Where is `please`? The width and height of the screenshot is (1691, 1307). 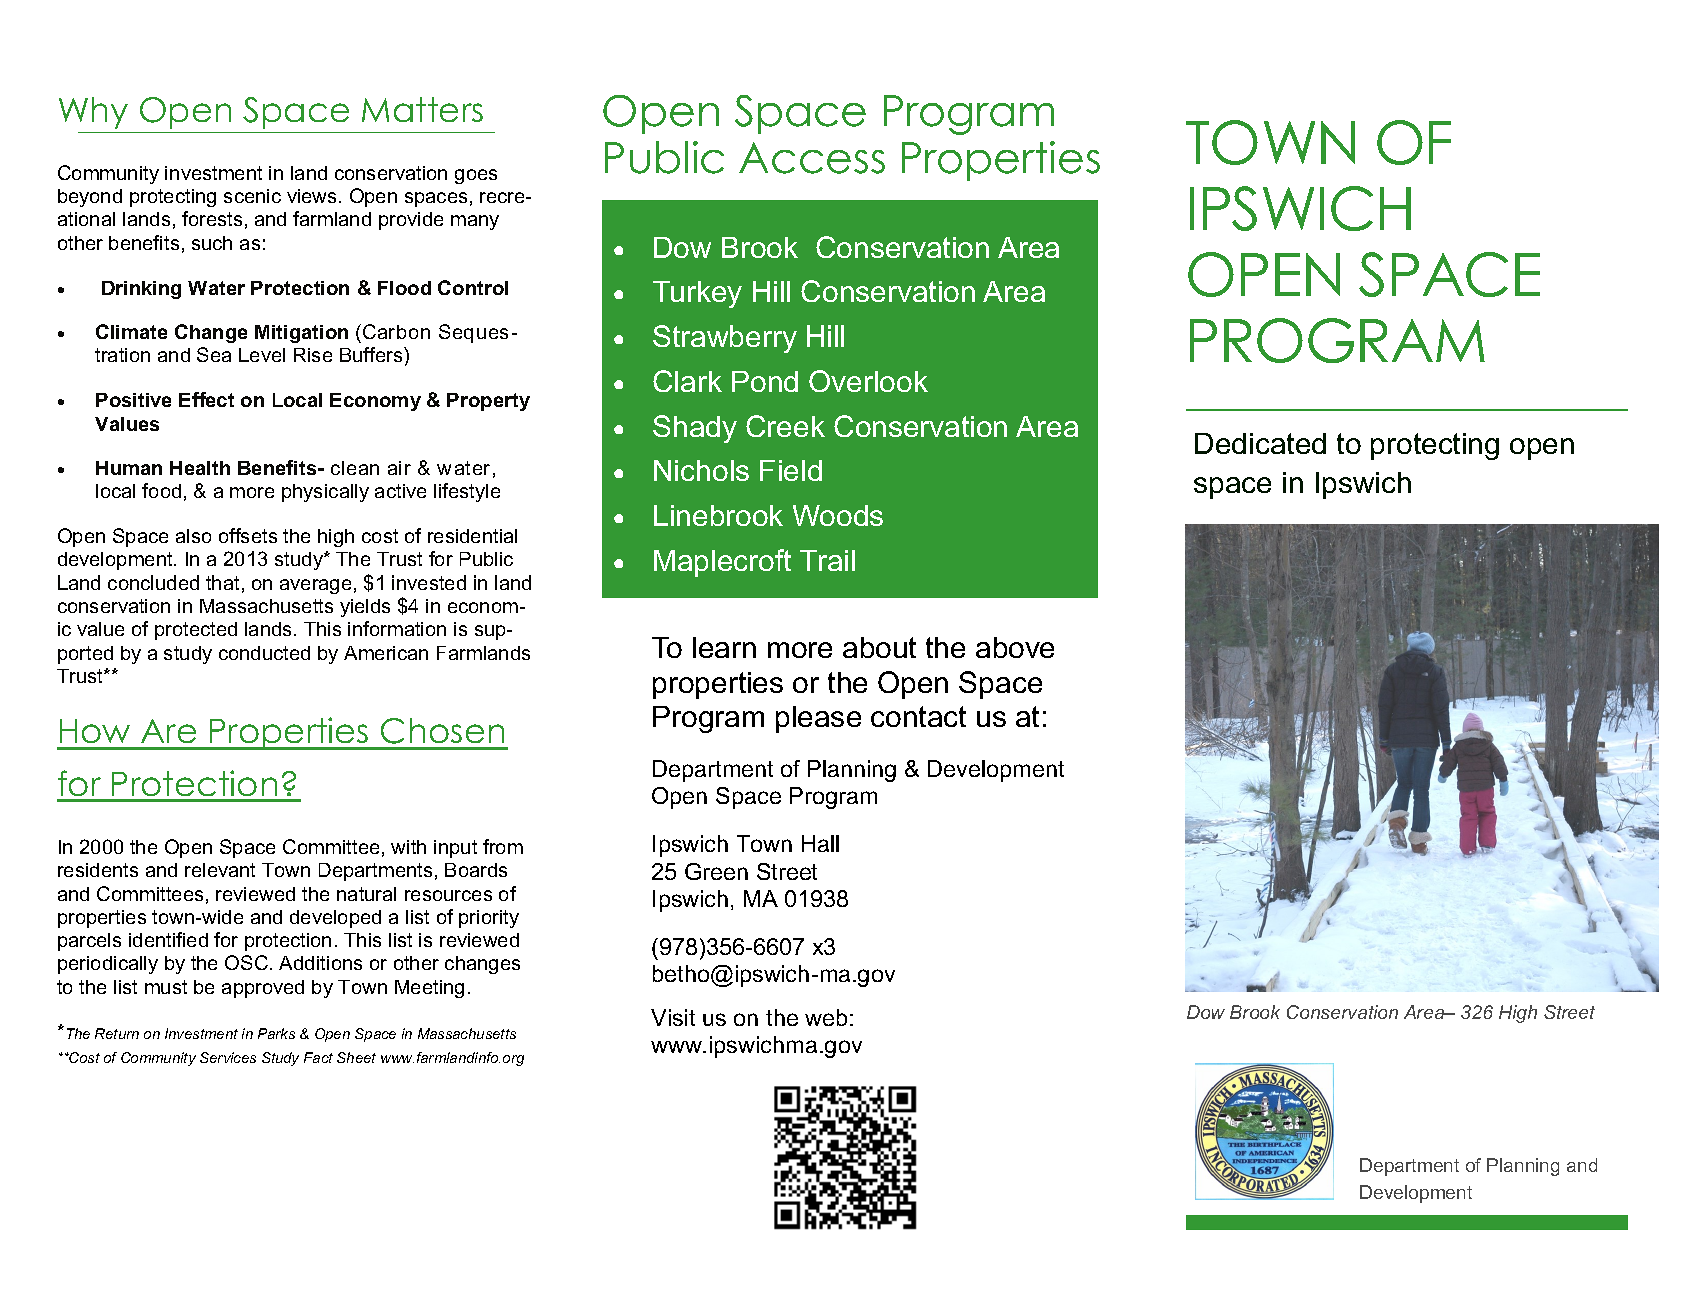 please is located at coordinates (818, 719).
